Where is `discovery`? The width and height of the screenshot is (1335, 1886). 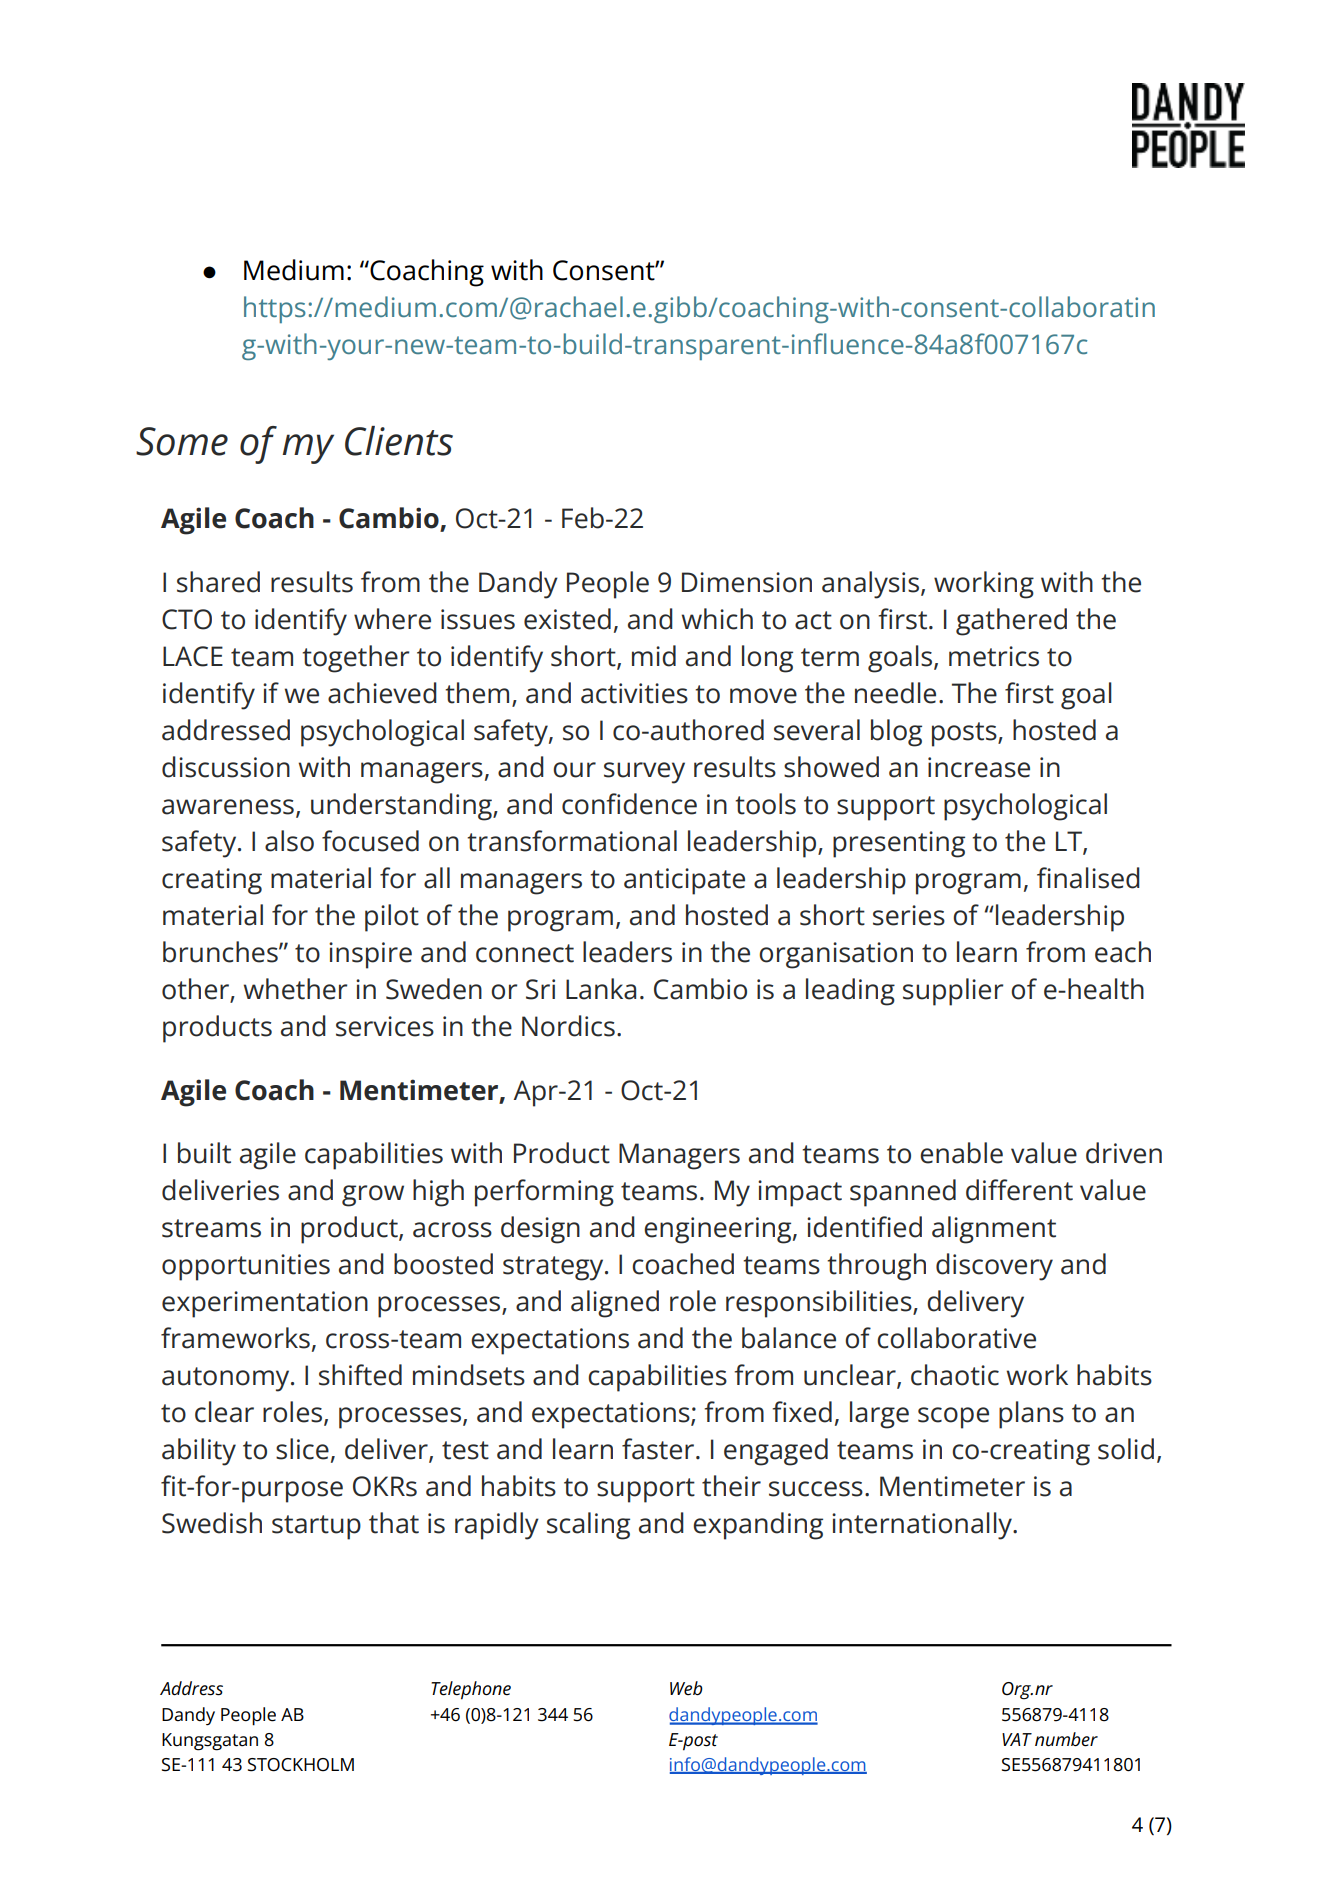
discovery is located at coordinates (994, 1267).
